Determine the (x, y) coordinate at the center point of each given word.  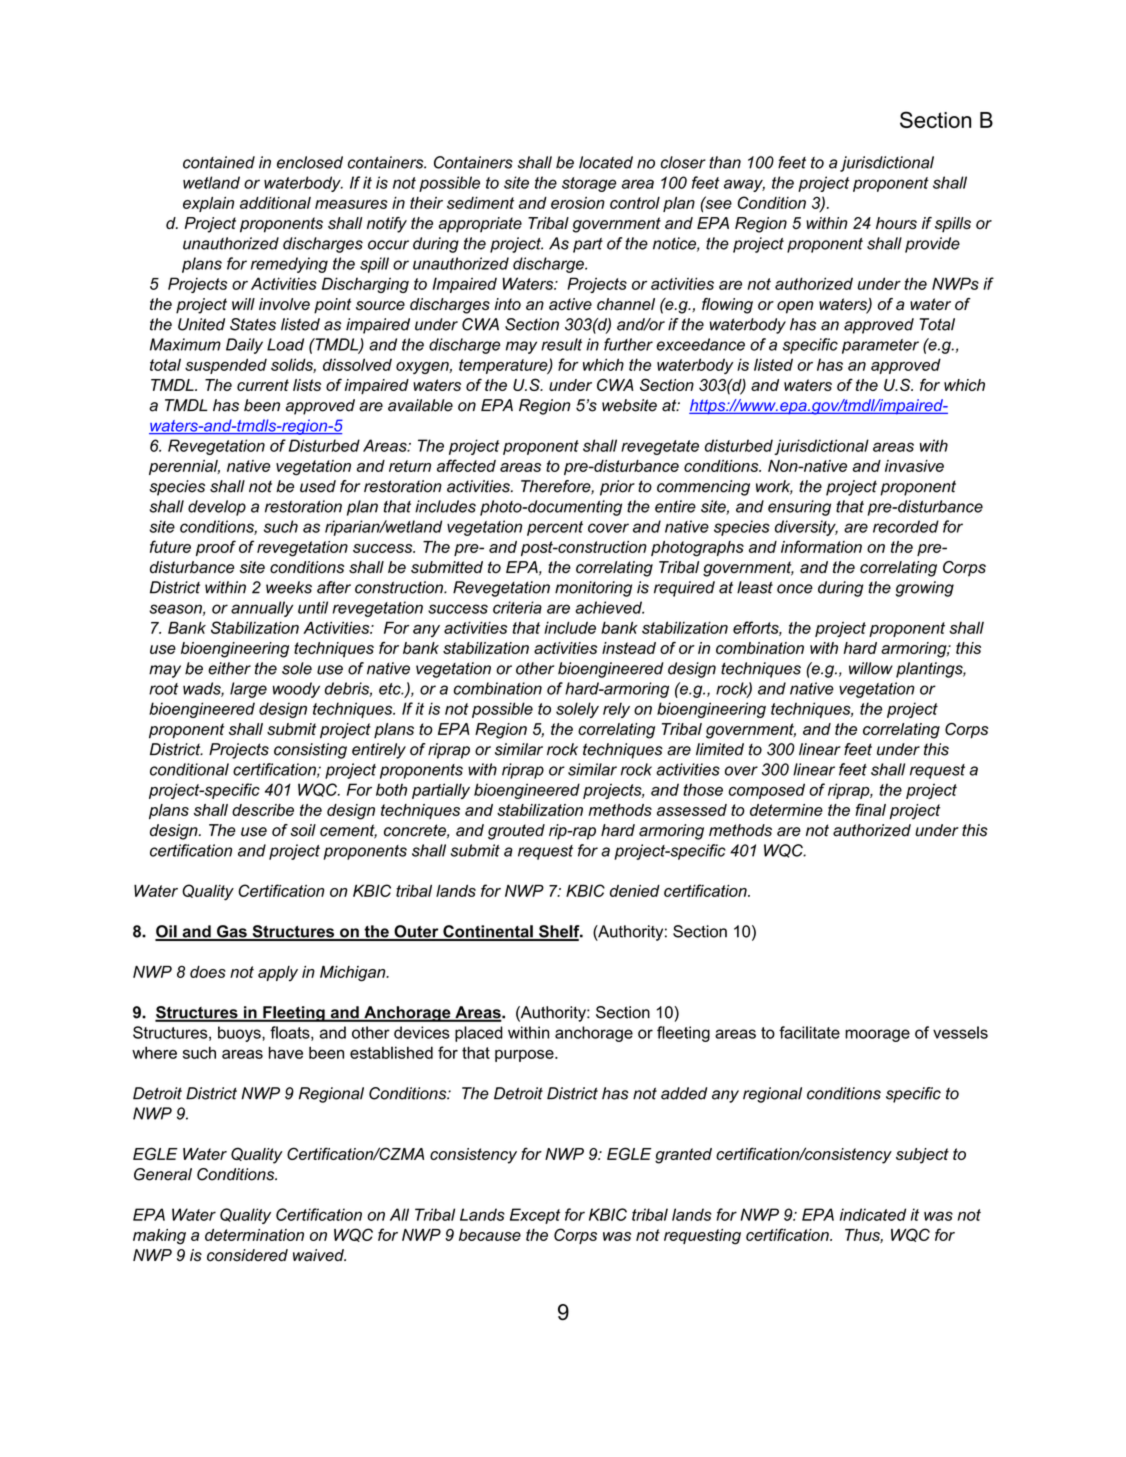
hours (896, 223)
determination (254, 1235)
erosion (578, 203)
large (248, 690)
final (870, 809)
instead (629, 648)
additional (275, 203)
